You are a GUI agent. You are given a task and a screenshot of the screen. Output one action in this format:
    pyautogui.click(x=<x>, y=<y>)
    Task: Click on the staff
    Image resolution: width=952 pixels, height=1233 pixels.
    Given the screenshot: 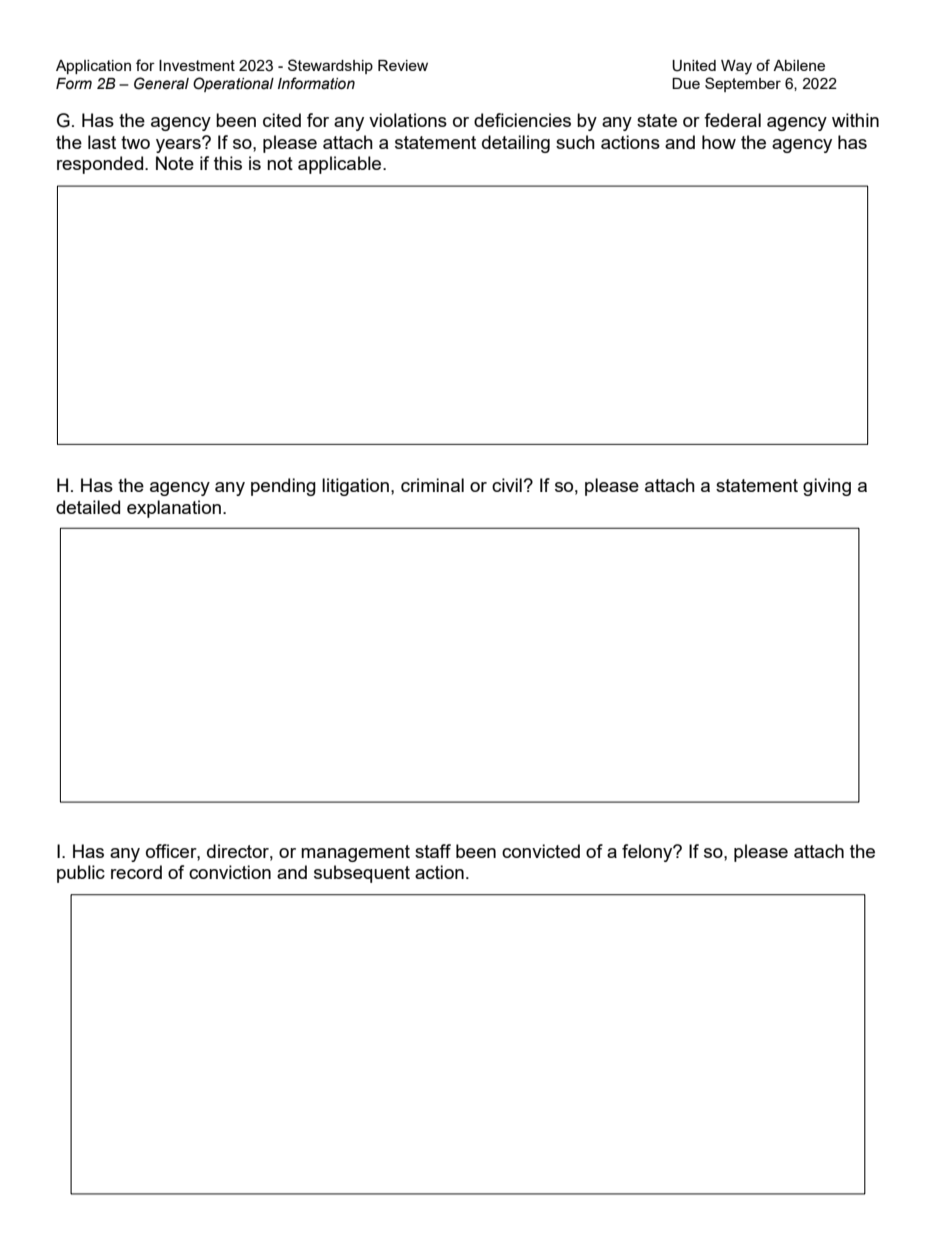 What is the action you would take?
    pyautogui.click(x=433, y=851)
